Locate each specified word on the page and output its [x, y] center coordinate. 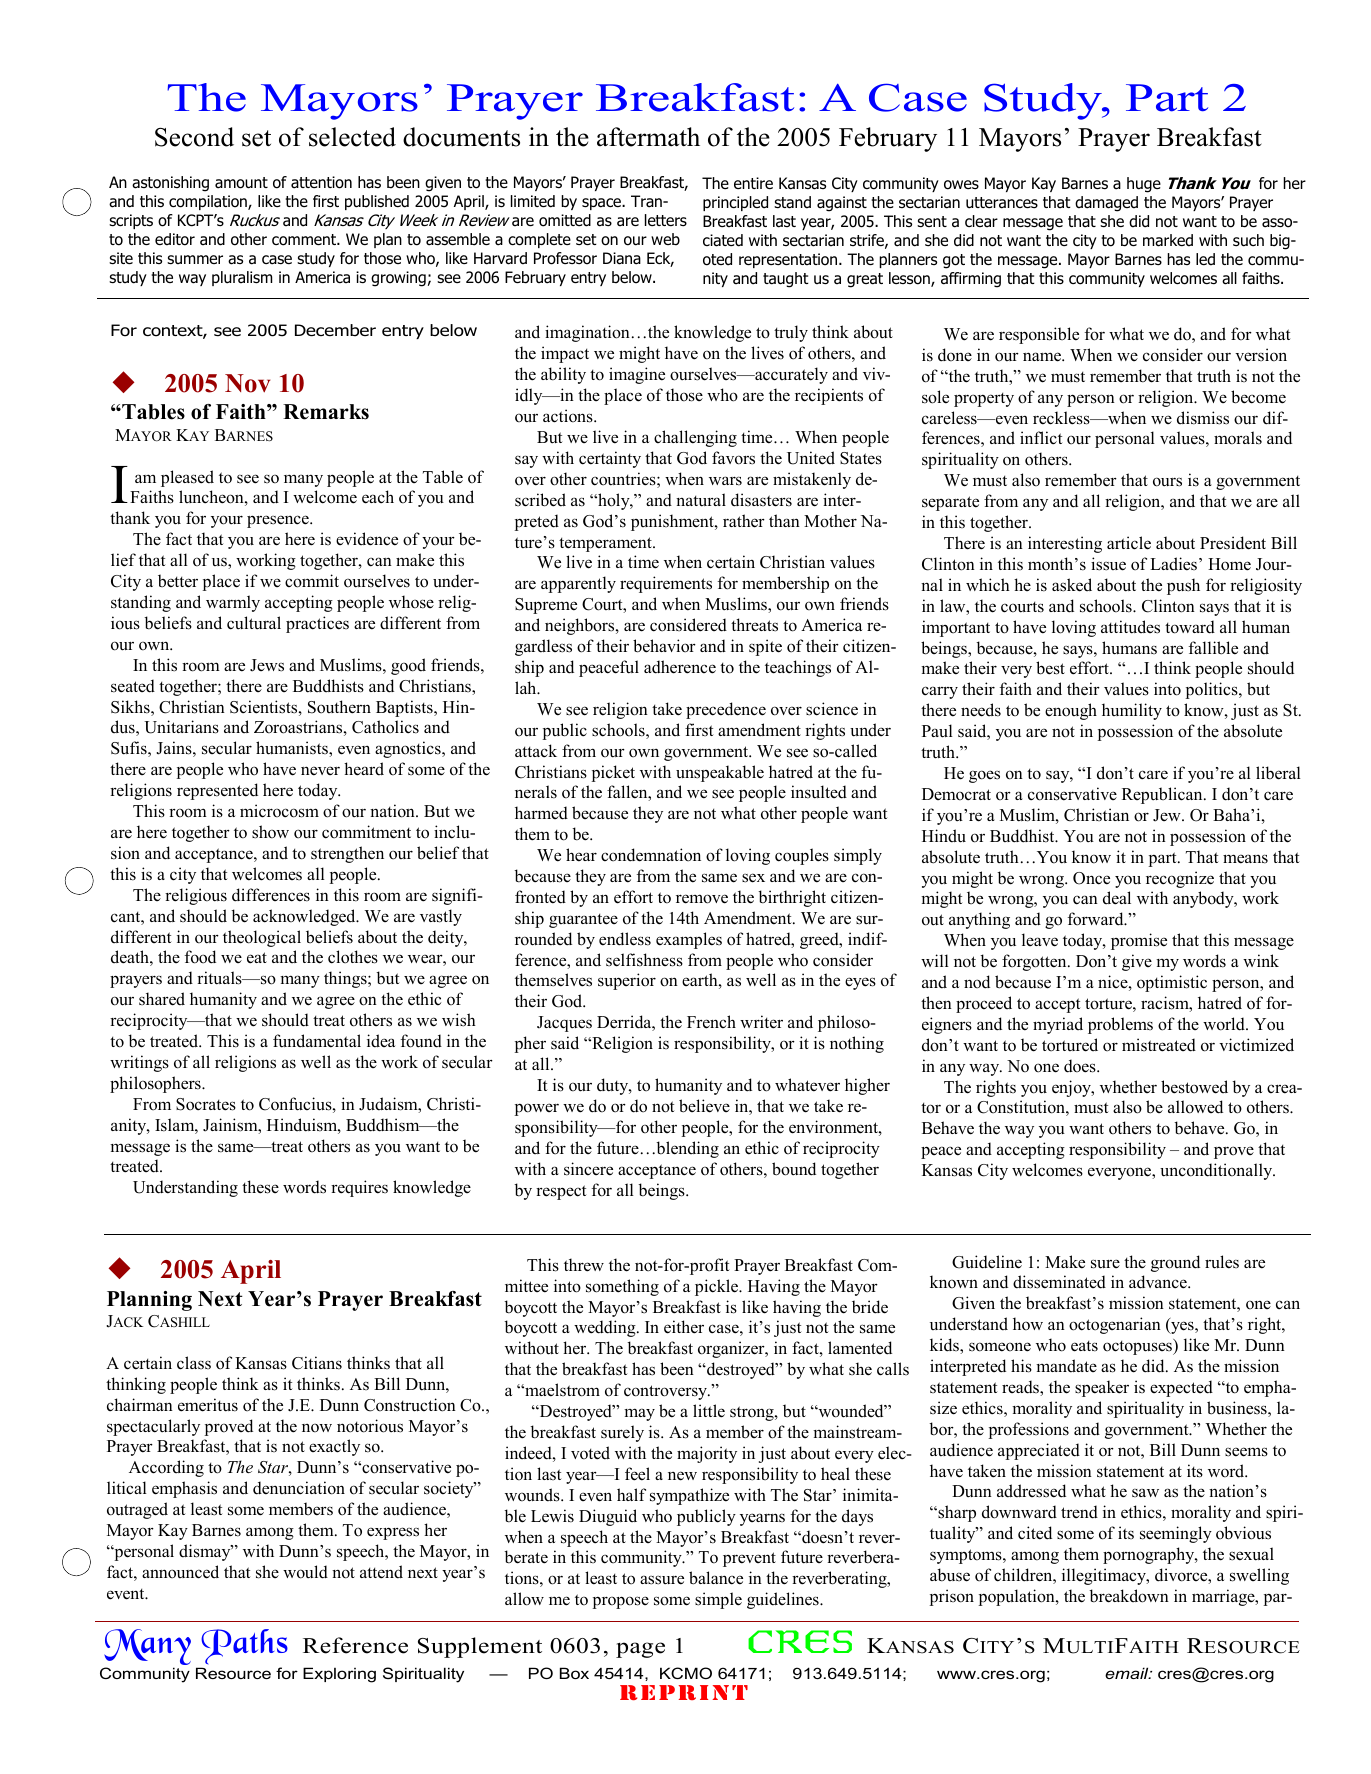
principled [735, 203]
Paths [244, 1646]
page [640, 1650]
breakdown [1129, 1596]
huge [1144, 185]
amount [241, 183]
